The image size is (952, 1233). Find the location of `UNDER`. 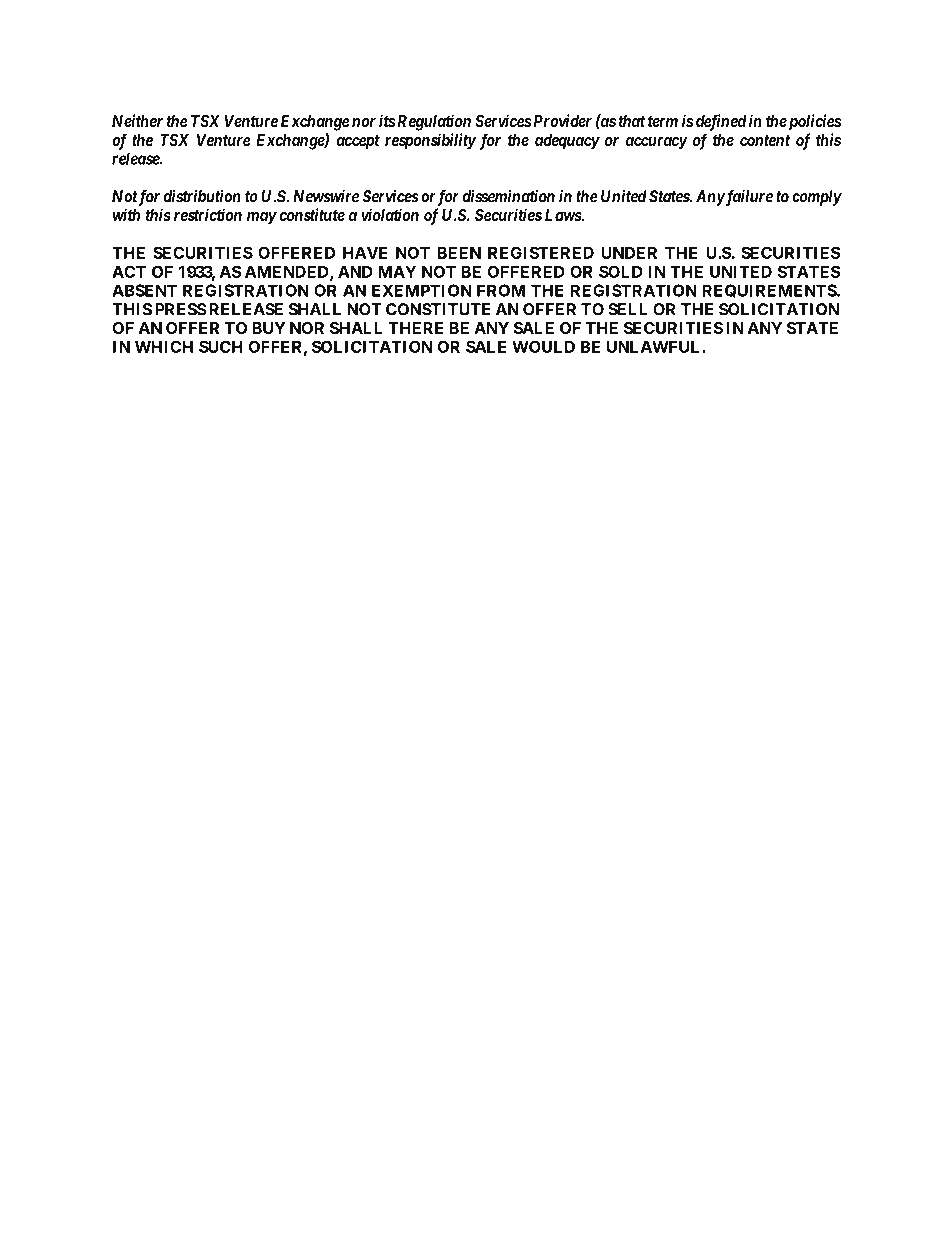

UNDER is located at coordinates (629, 252).
